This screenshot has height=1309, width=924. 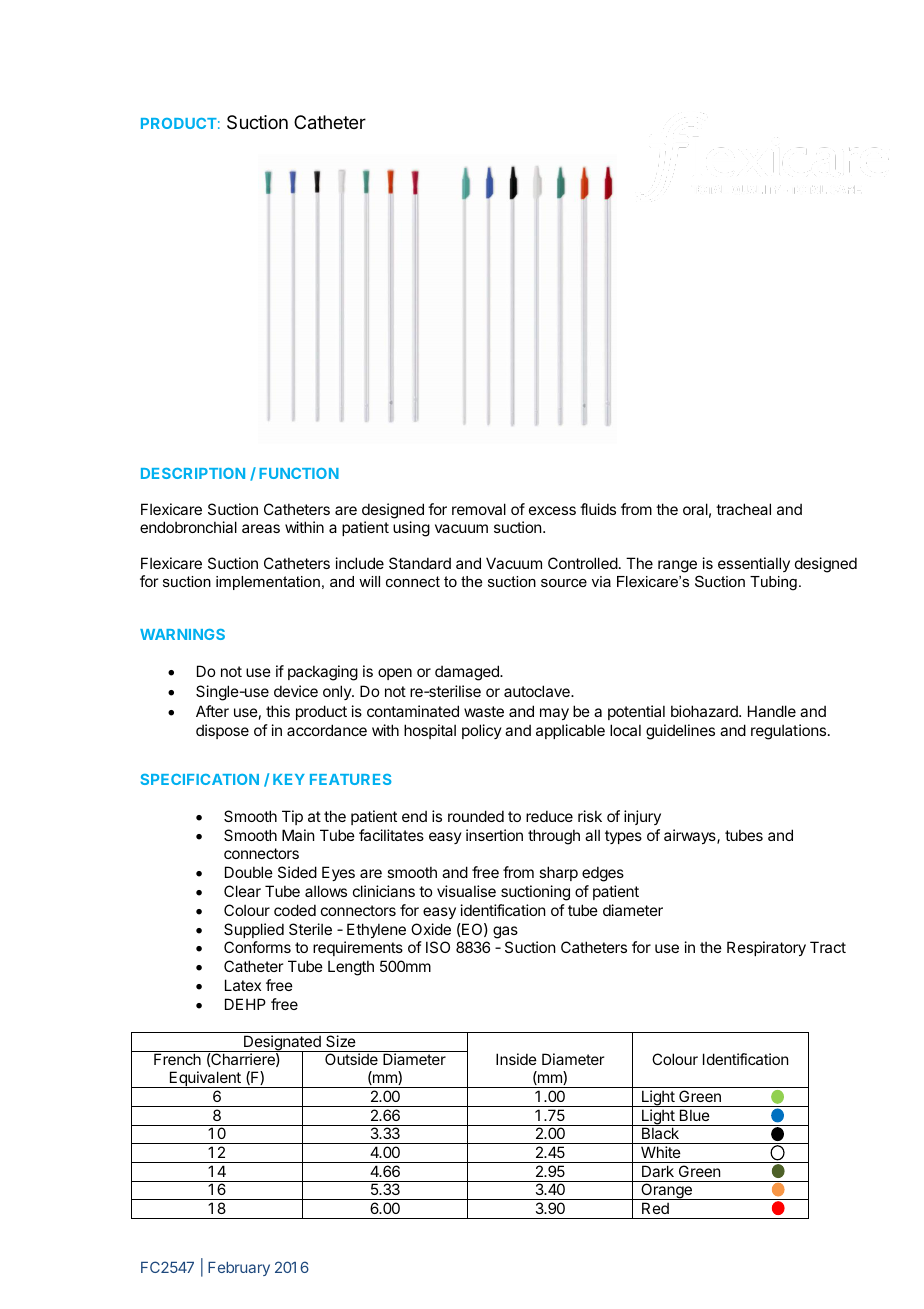 What do you see at coordinates (743, 509) in the screenshot?
I see `tracheal` at bounding box center [743, 509].
